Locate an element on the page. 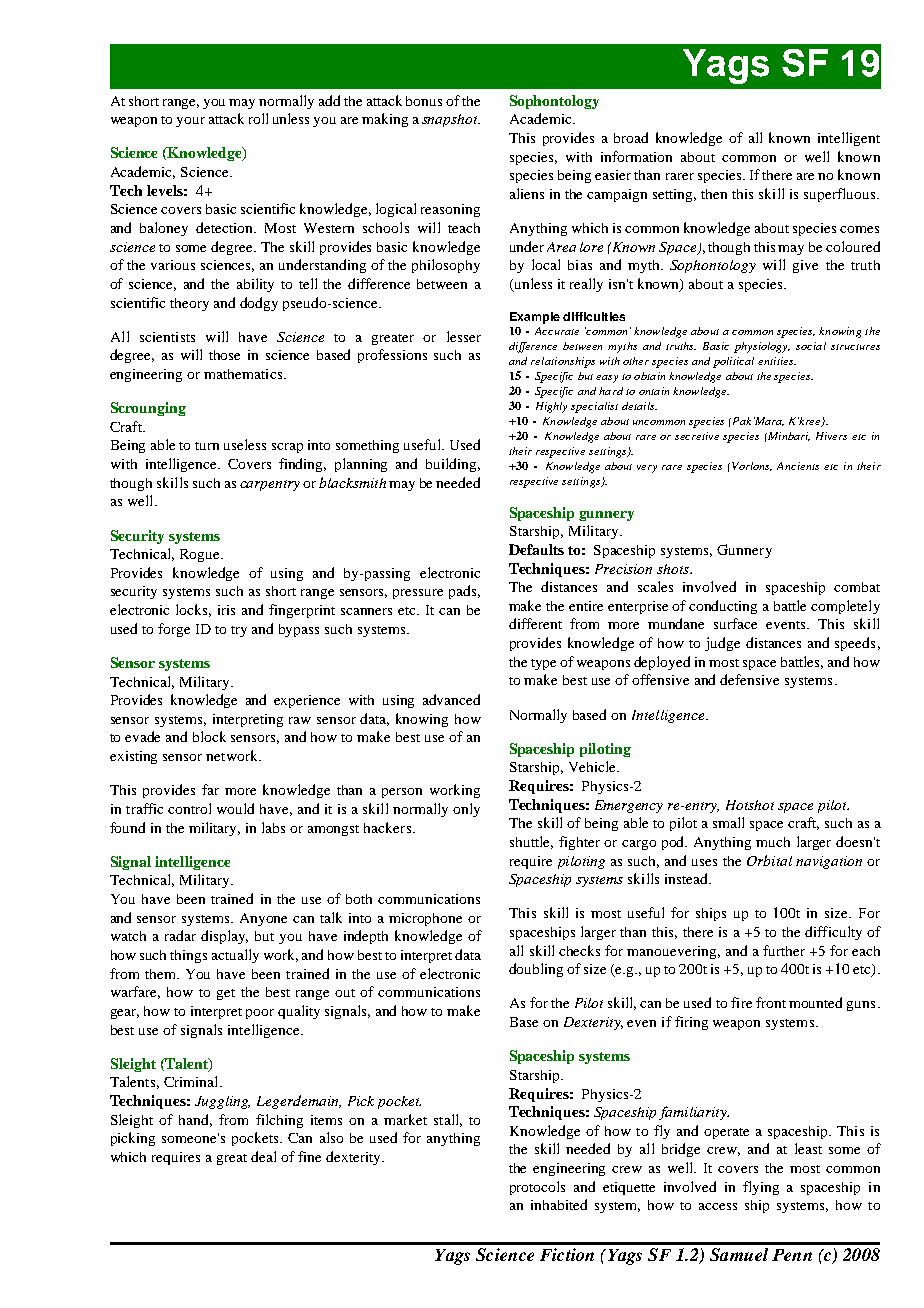 This page has width=924, height=1308. then is located at coordinates (714, 194).
